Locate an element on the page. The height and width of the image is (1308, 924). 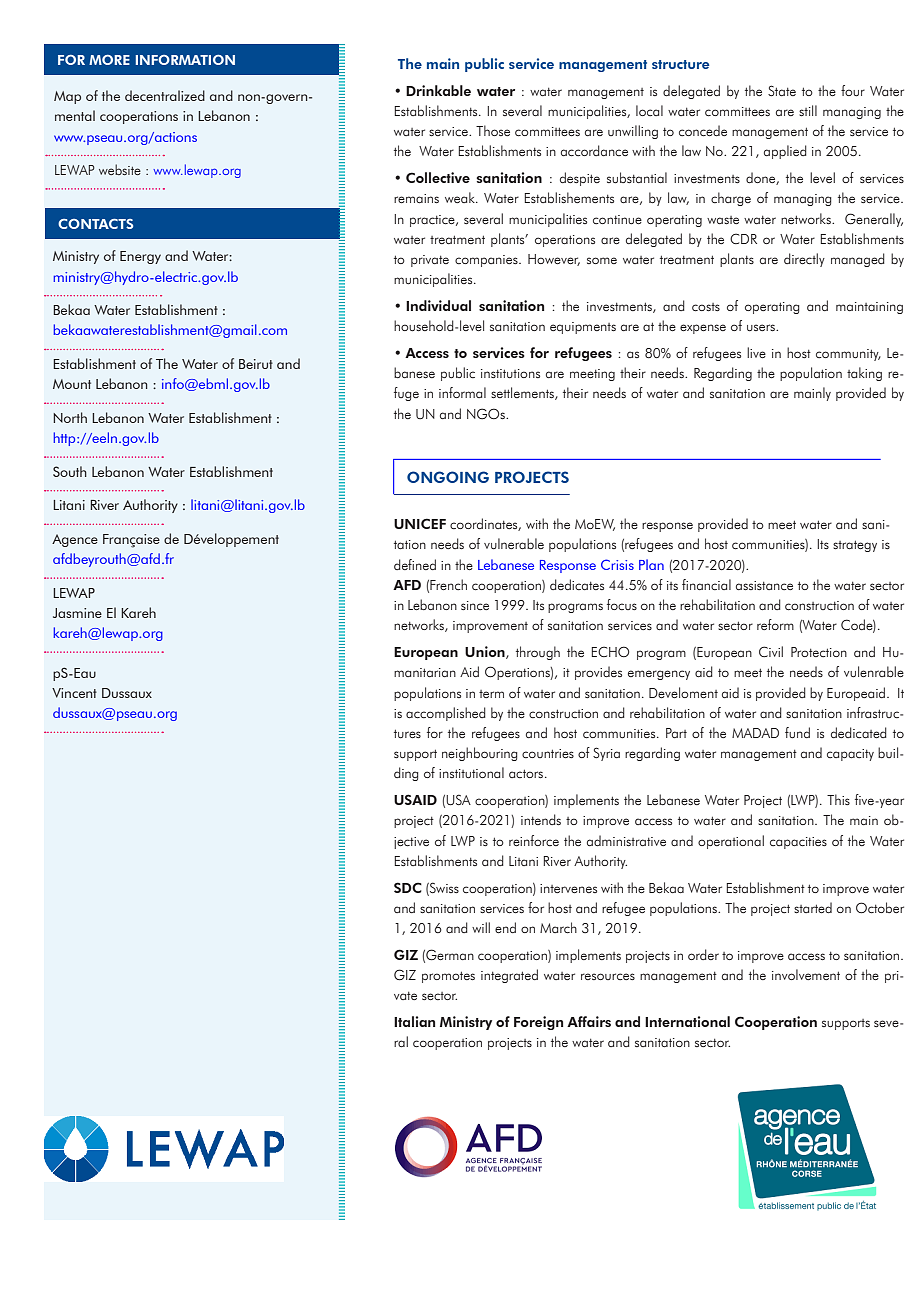
decentralized is located at coordinates (165, 95).
